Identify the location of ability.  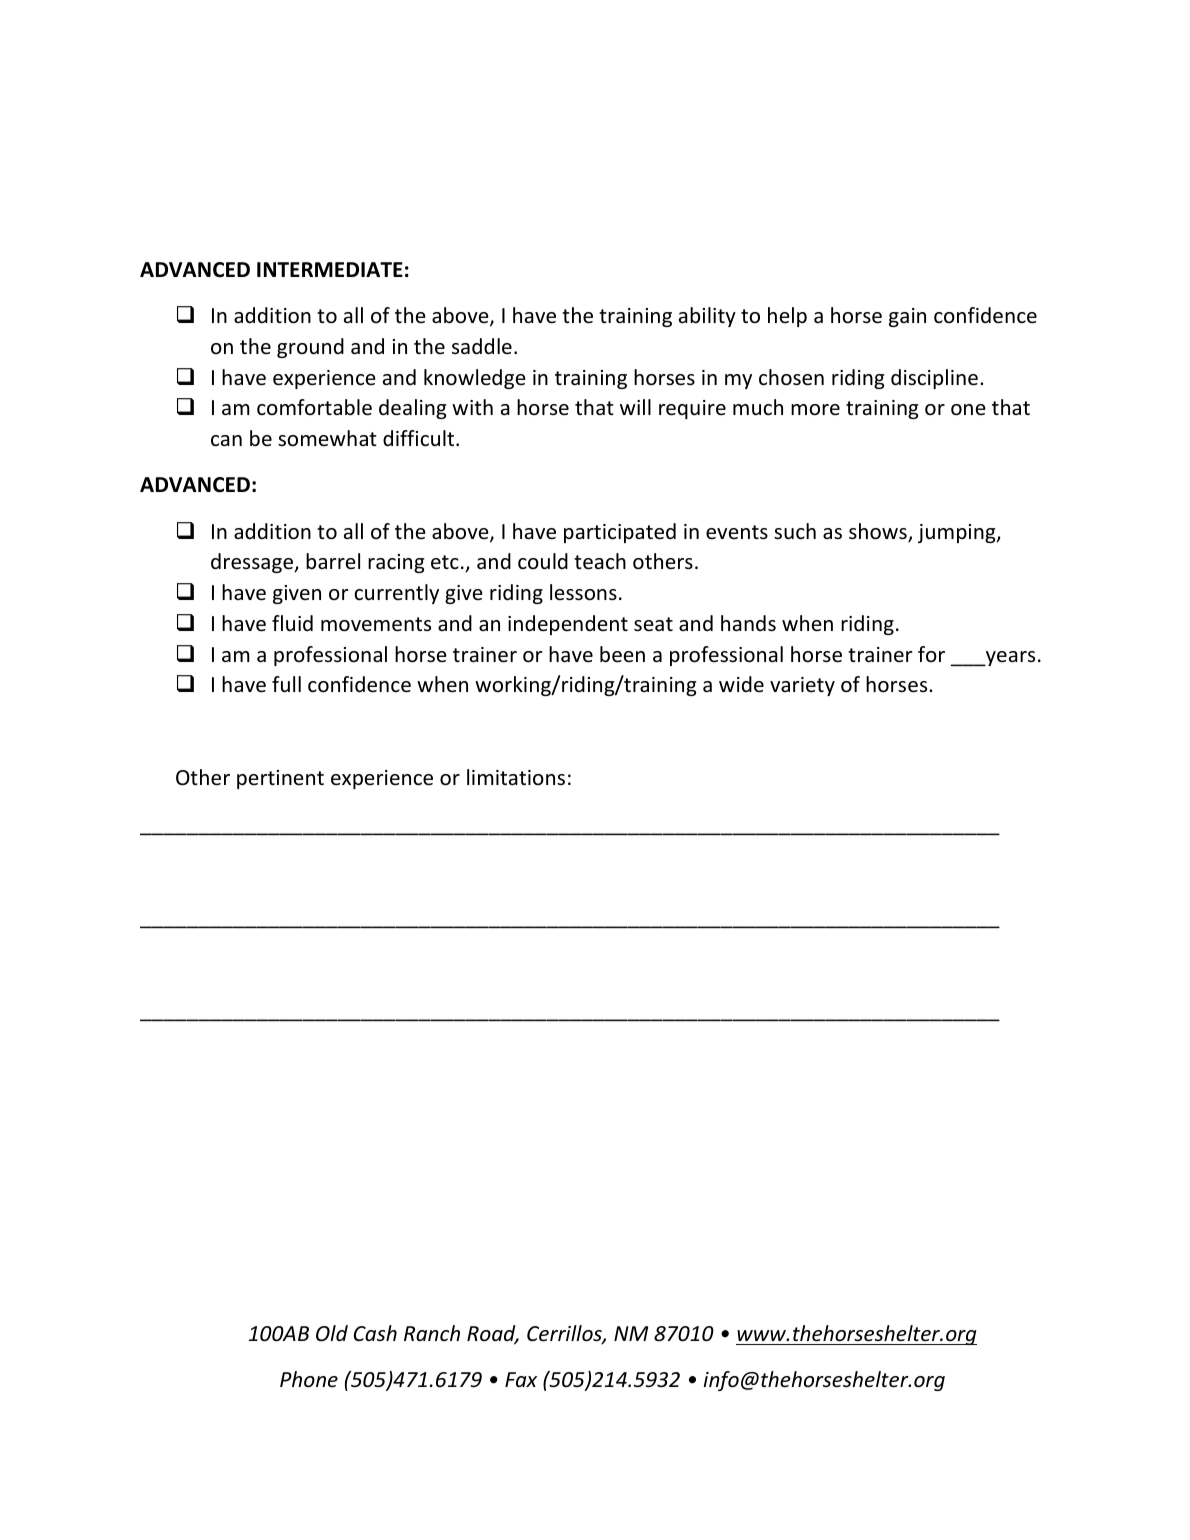
(707, 317).
